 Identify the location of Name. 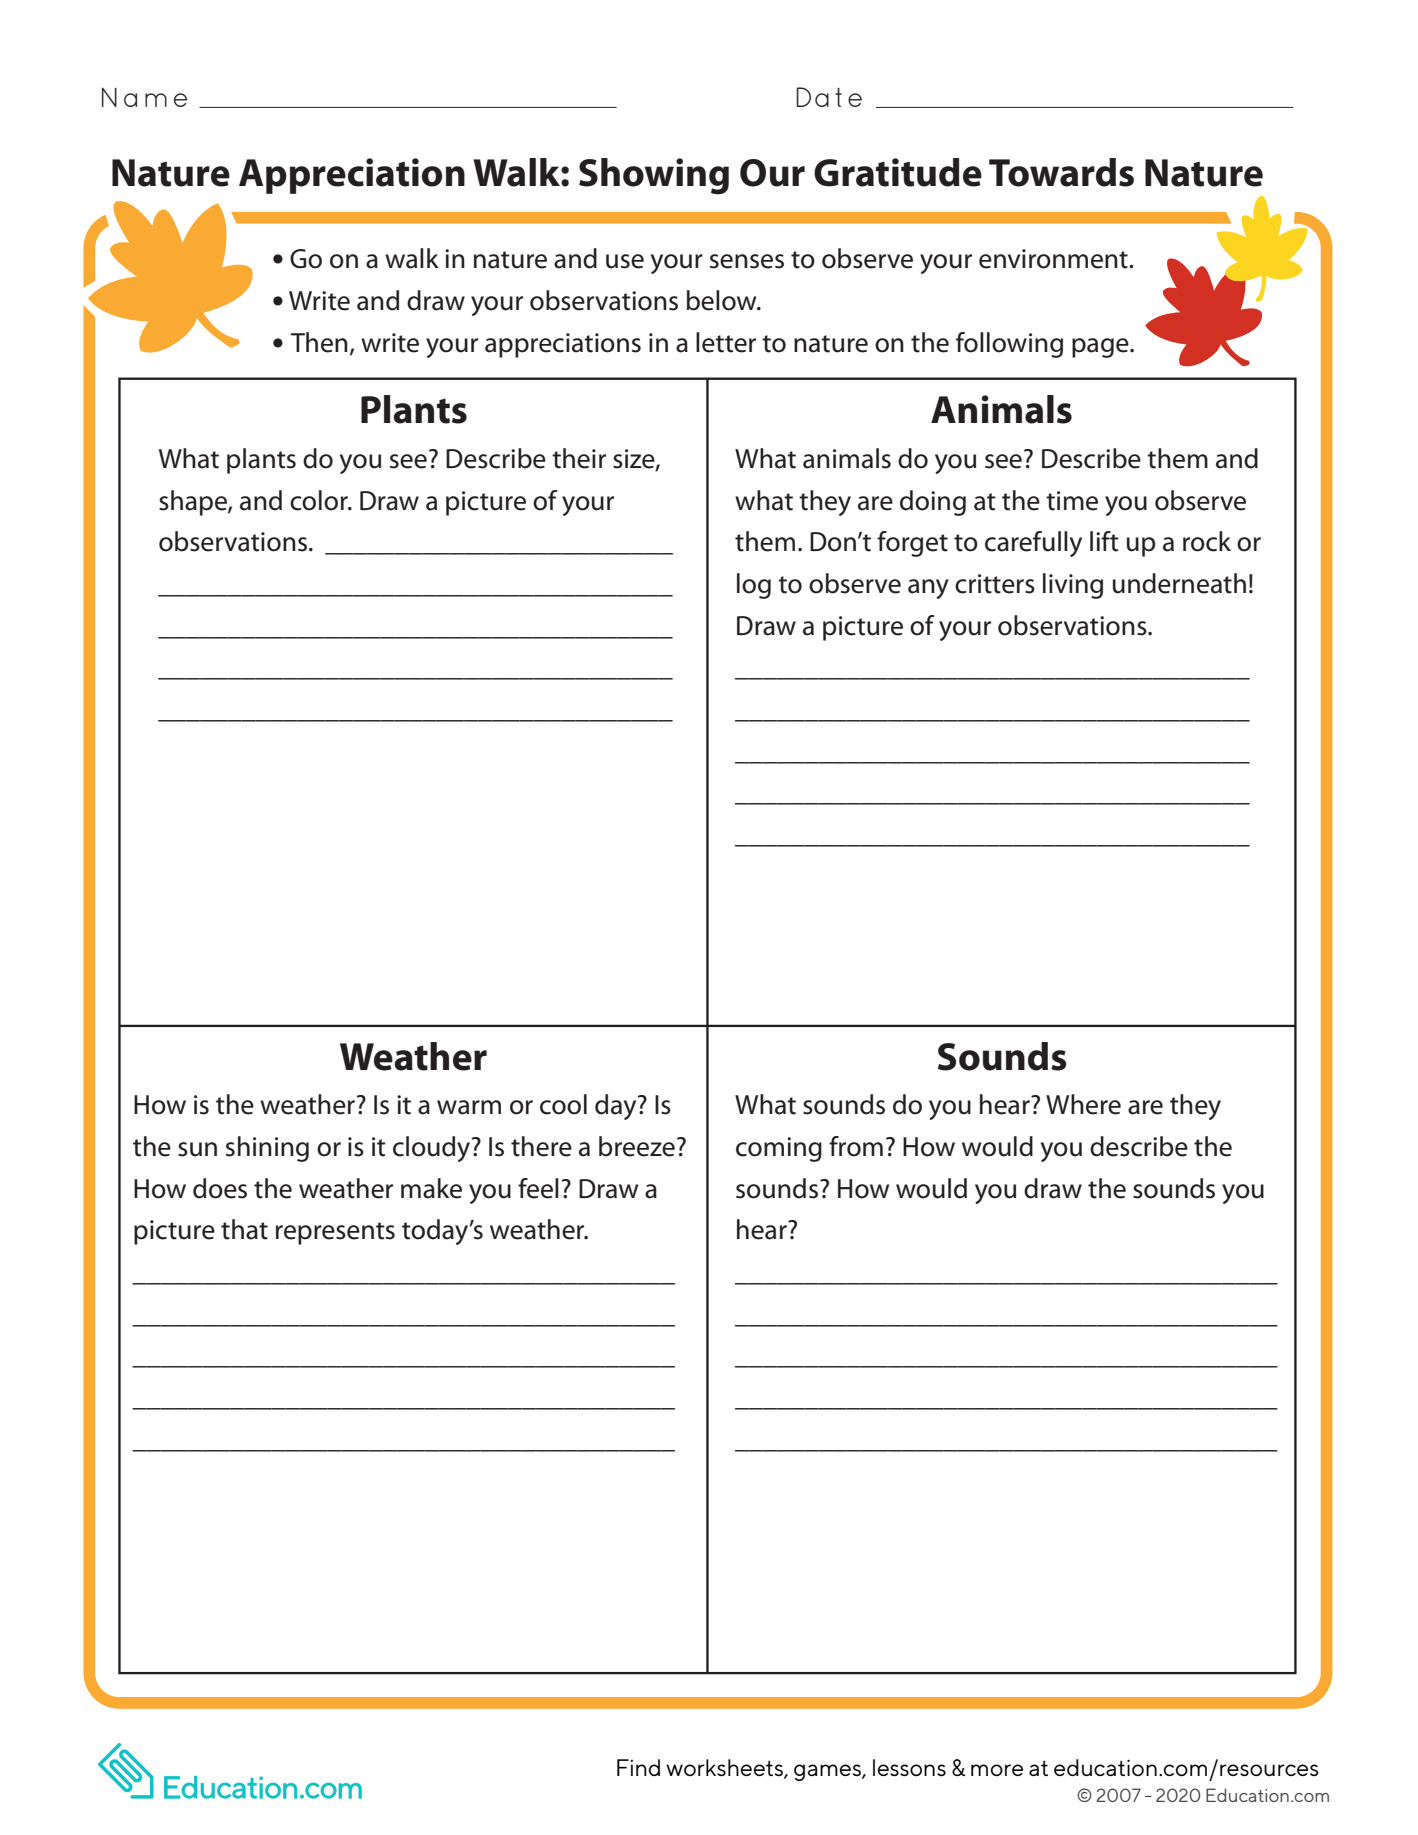
(144, 97).
